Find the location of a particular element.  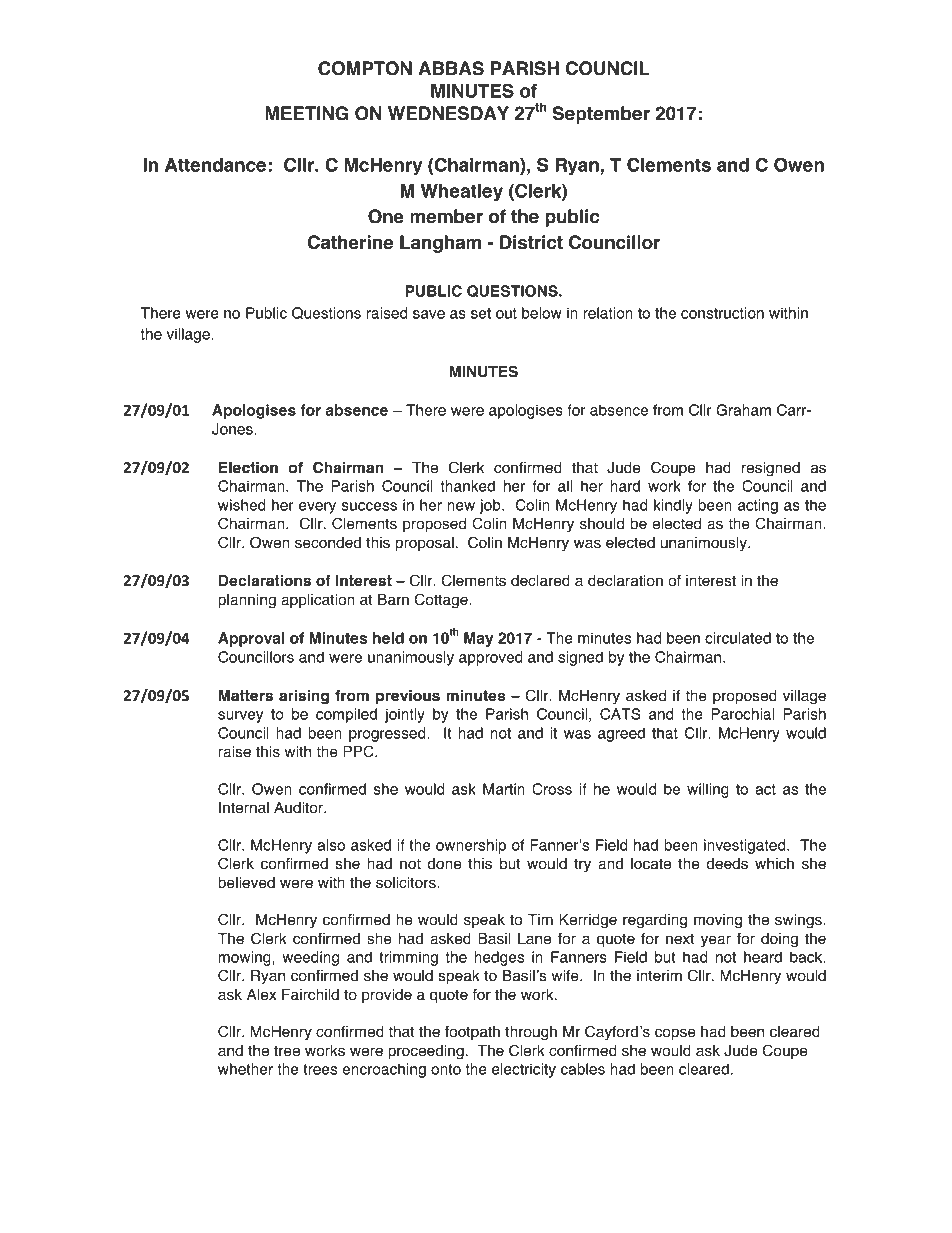

Martin is located at coordinates (504, 789).
